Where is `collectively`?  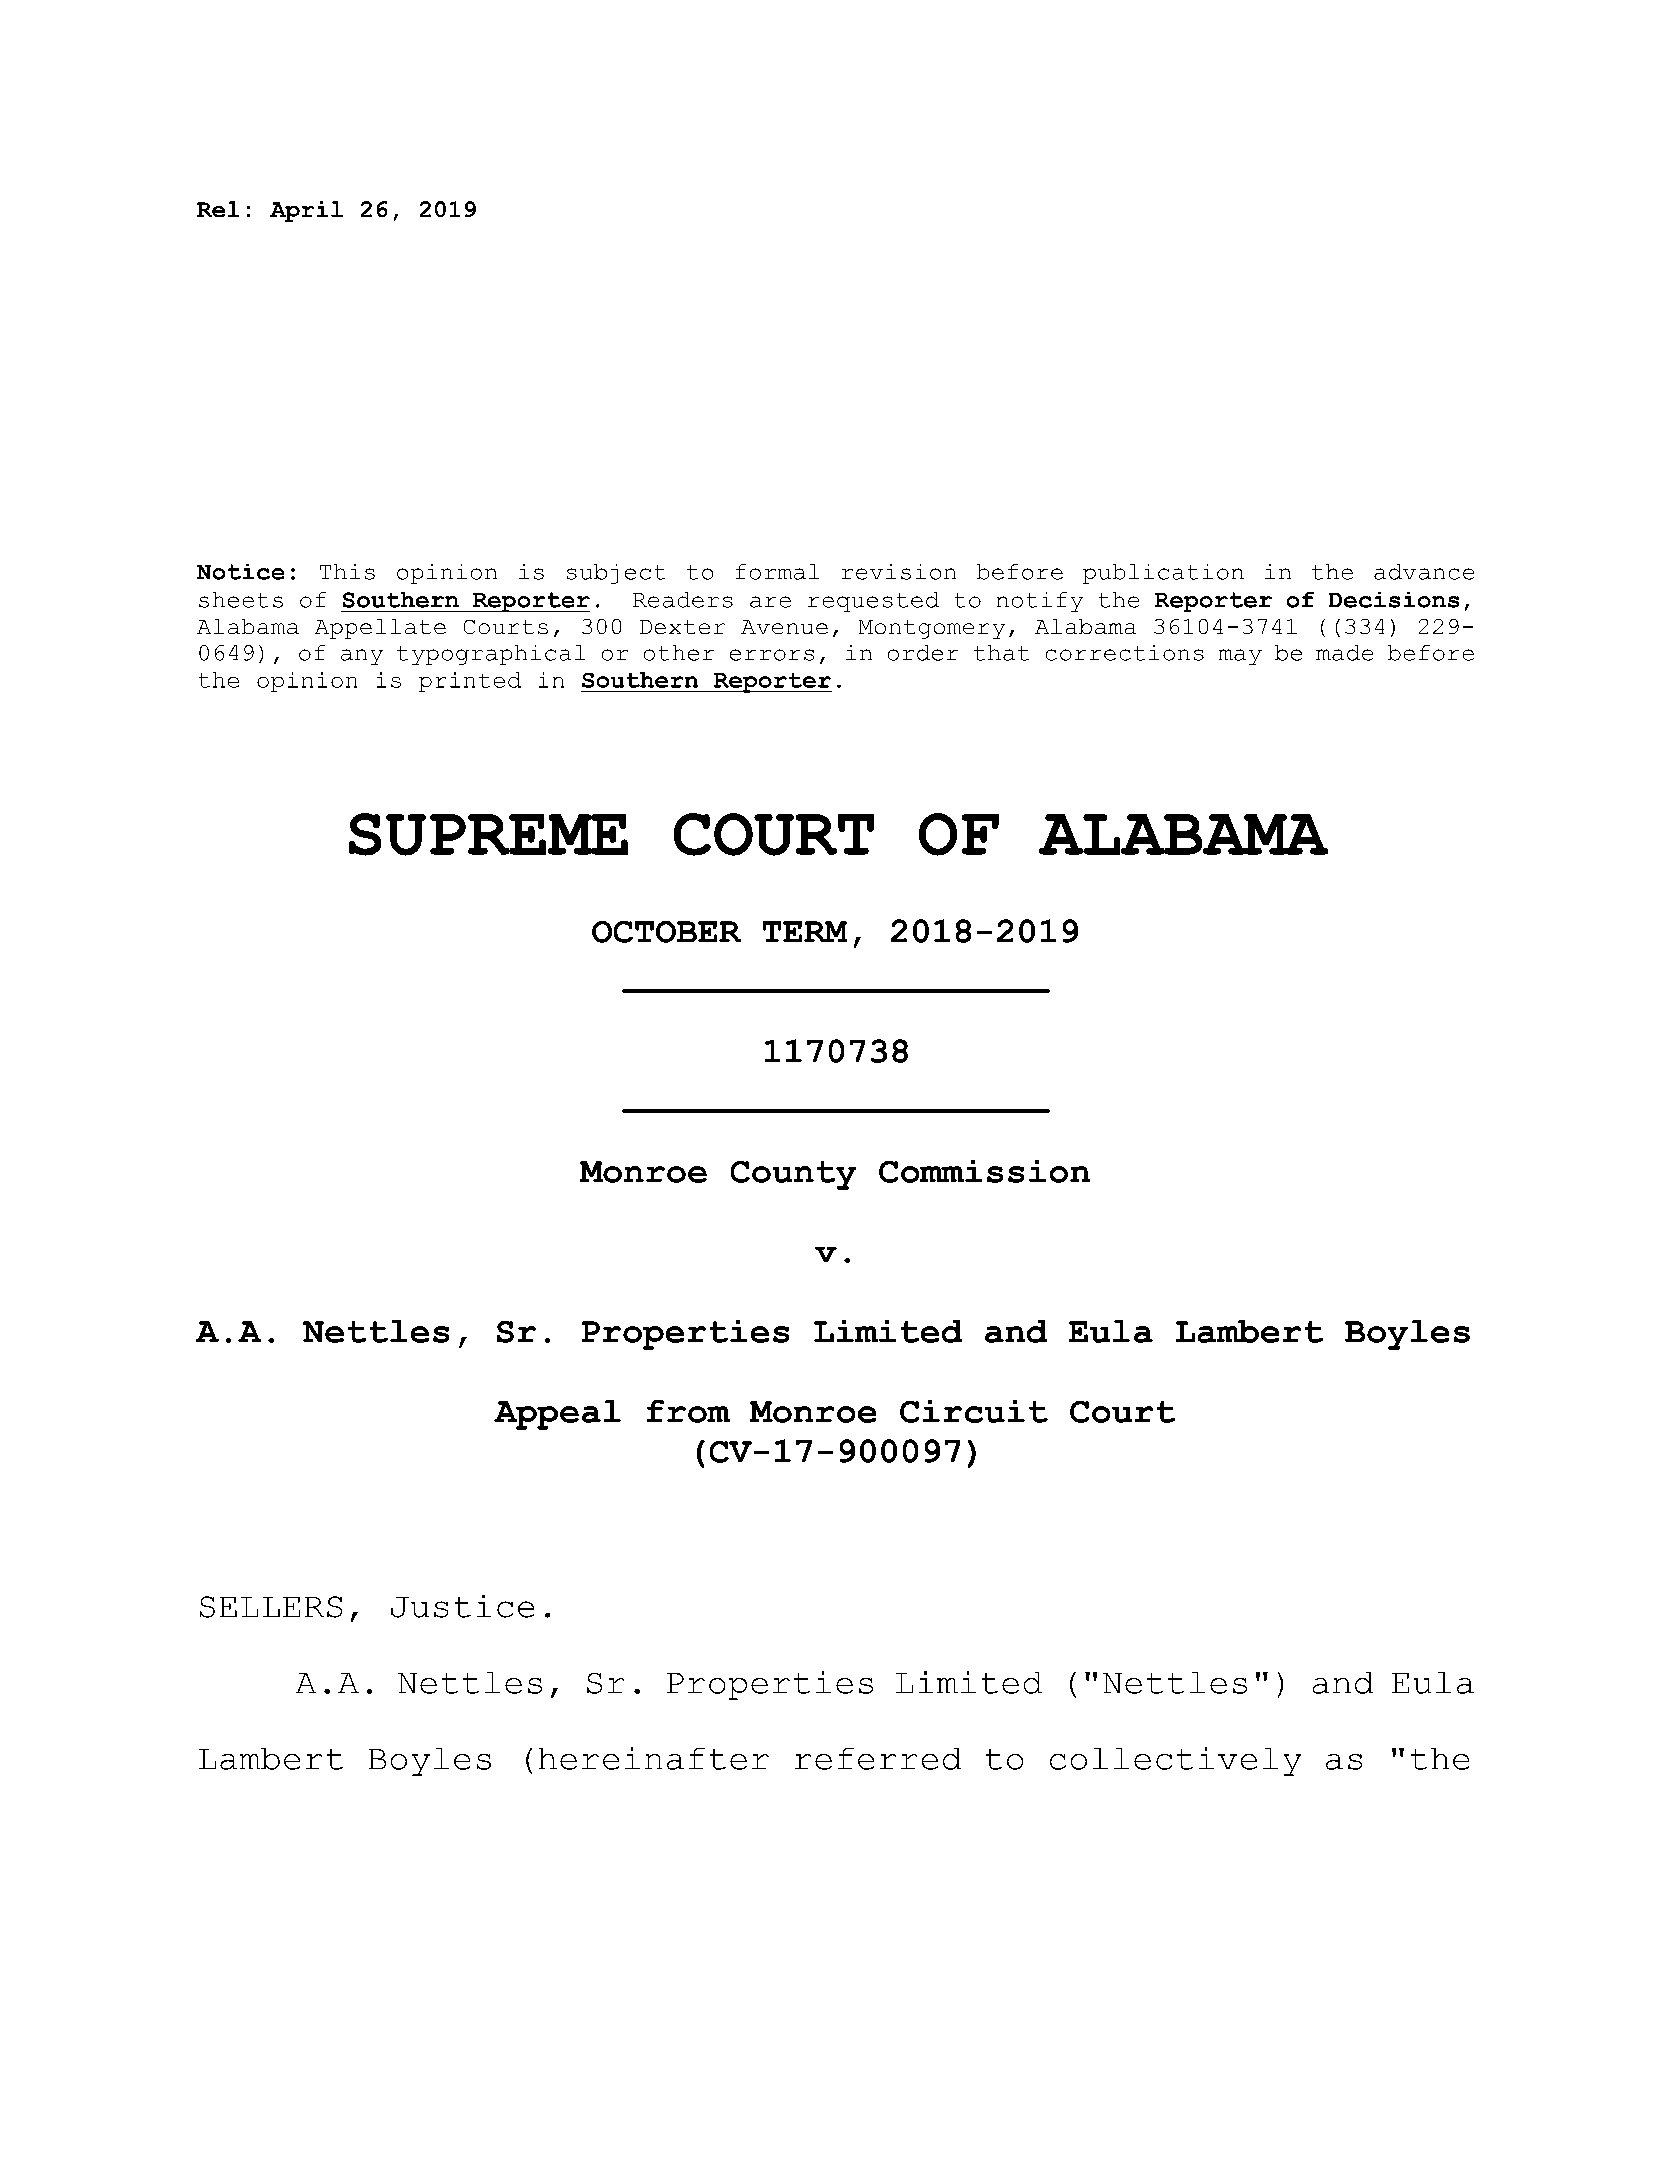
collectively is located at coordinates (1175, 1761).
